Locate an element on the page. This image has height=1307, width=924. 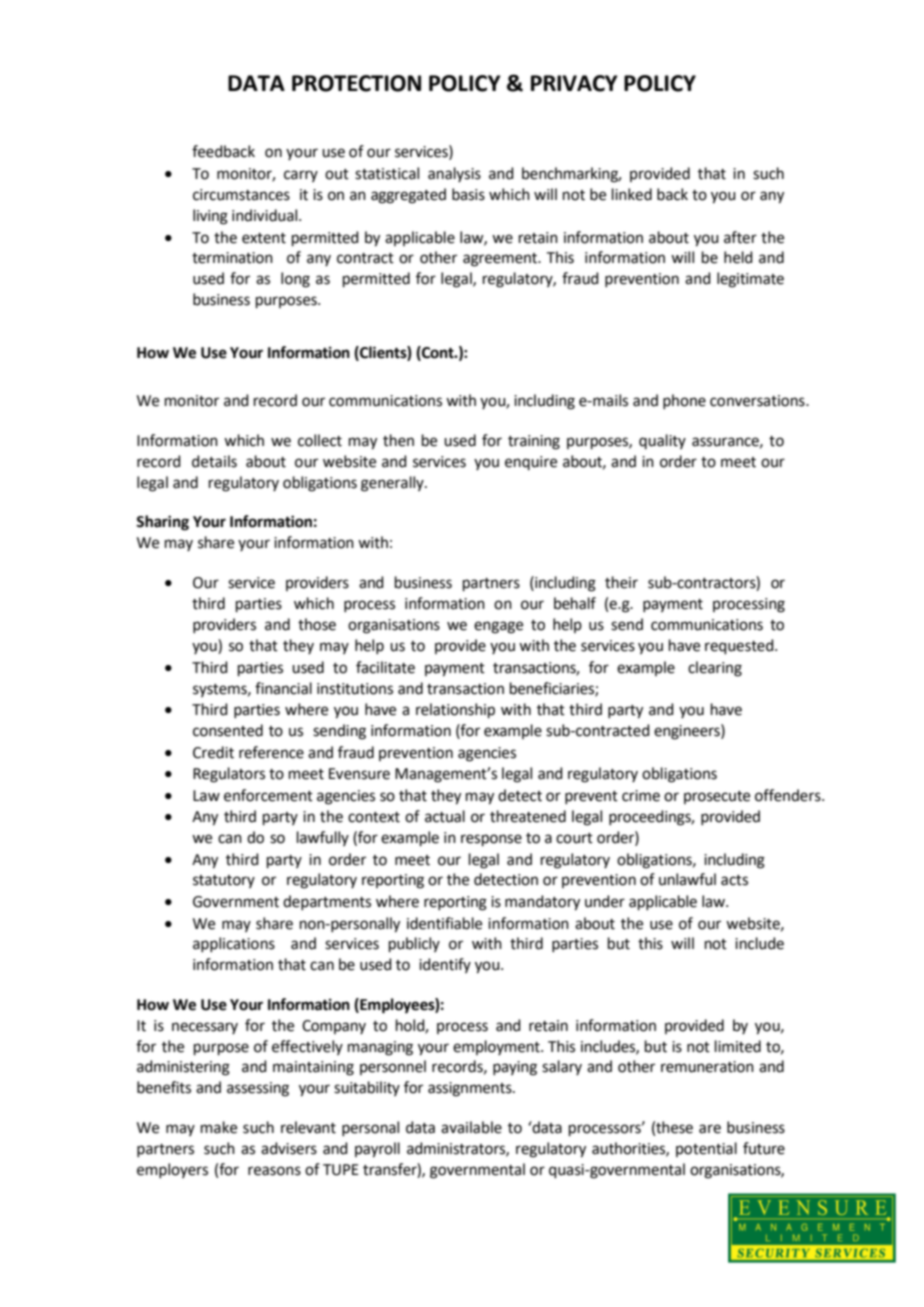
linked is located at coordinates (632, 194).
